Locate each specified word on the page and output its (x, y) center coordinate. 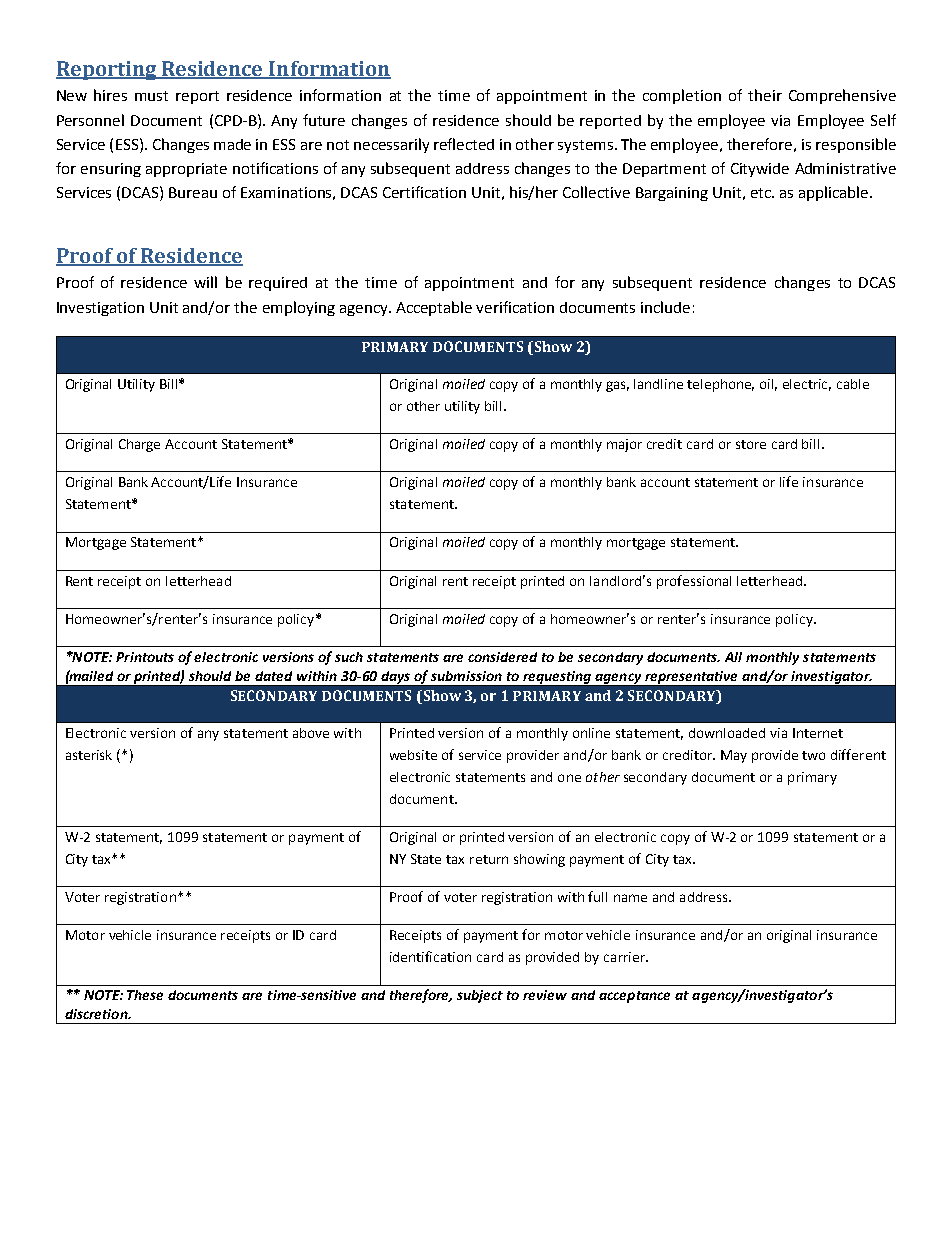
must (151, 96)
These (145, 995)
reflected (464, 144)
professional (694, 582)
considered (502, 657)
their (765, 95)
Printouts (145, 657)
